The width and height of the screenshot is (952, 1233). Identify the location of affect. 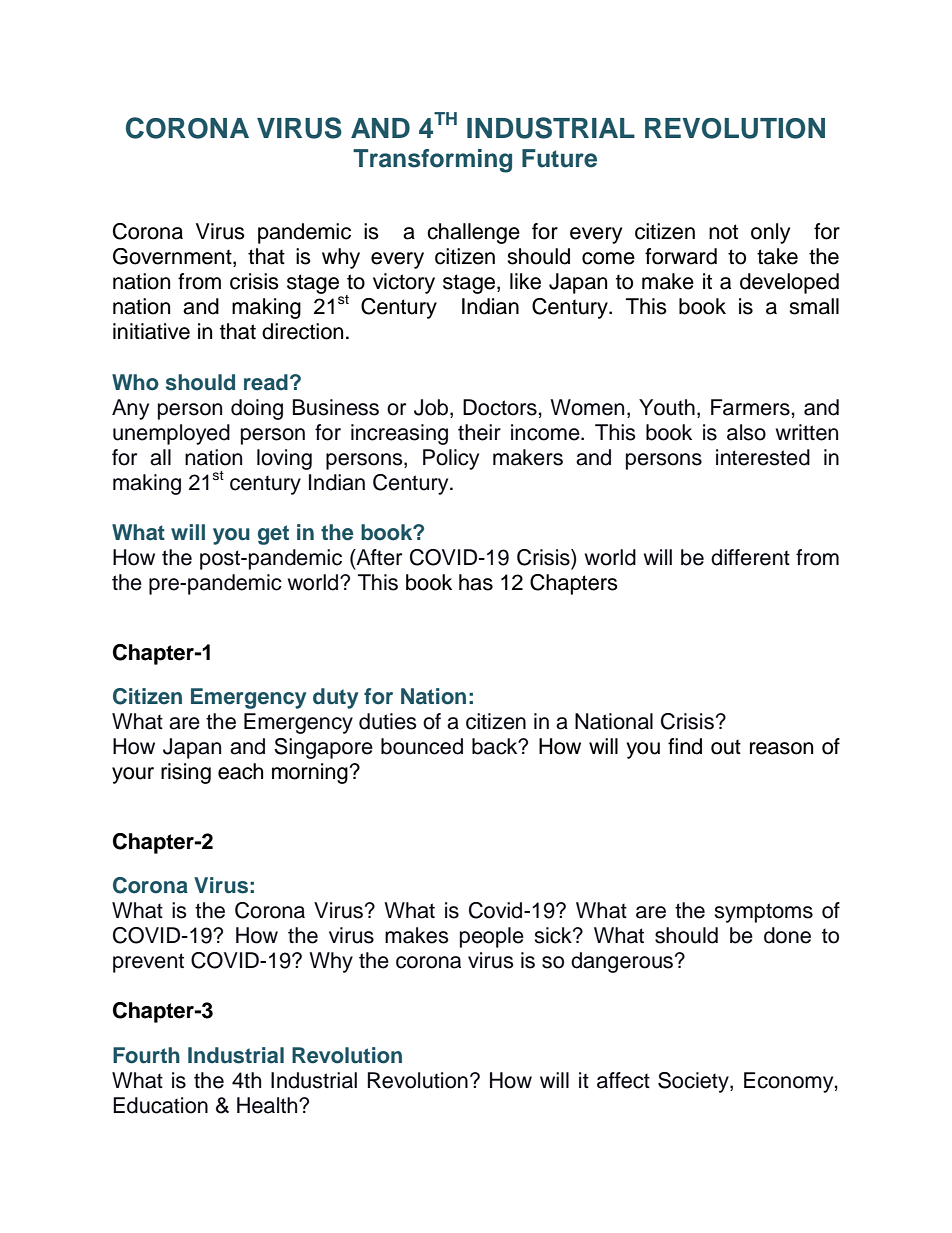
(623, 1080).
